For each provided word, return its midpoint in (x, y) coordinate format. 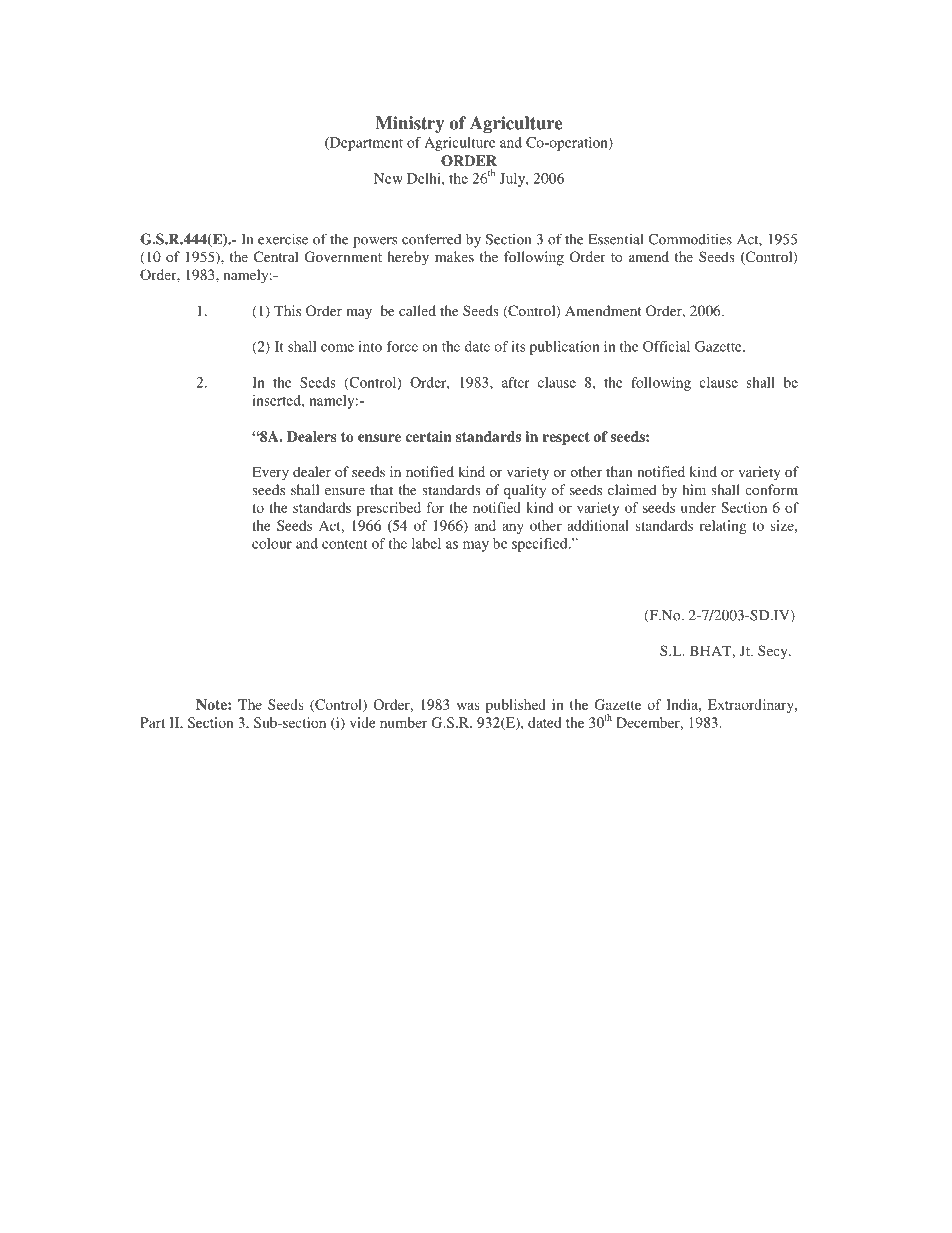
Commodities (690, 239)
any (513, 528)
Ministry (410, 124)
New (388, 178)
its (518, 346)
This (287, 310)
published (516, 706)
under (698, 507)
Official (666, 346)
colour (272, 543)
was (468, 706)
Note (212, 704)
